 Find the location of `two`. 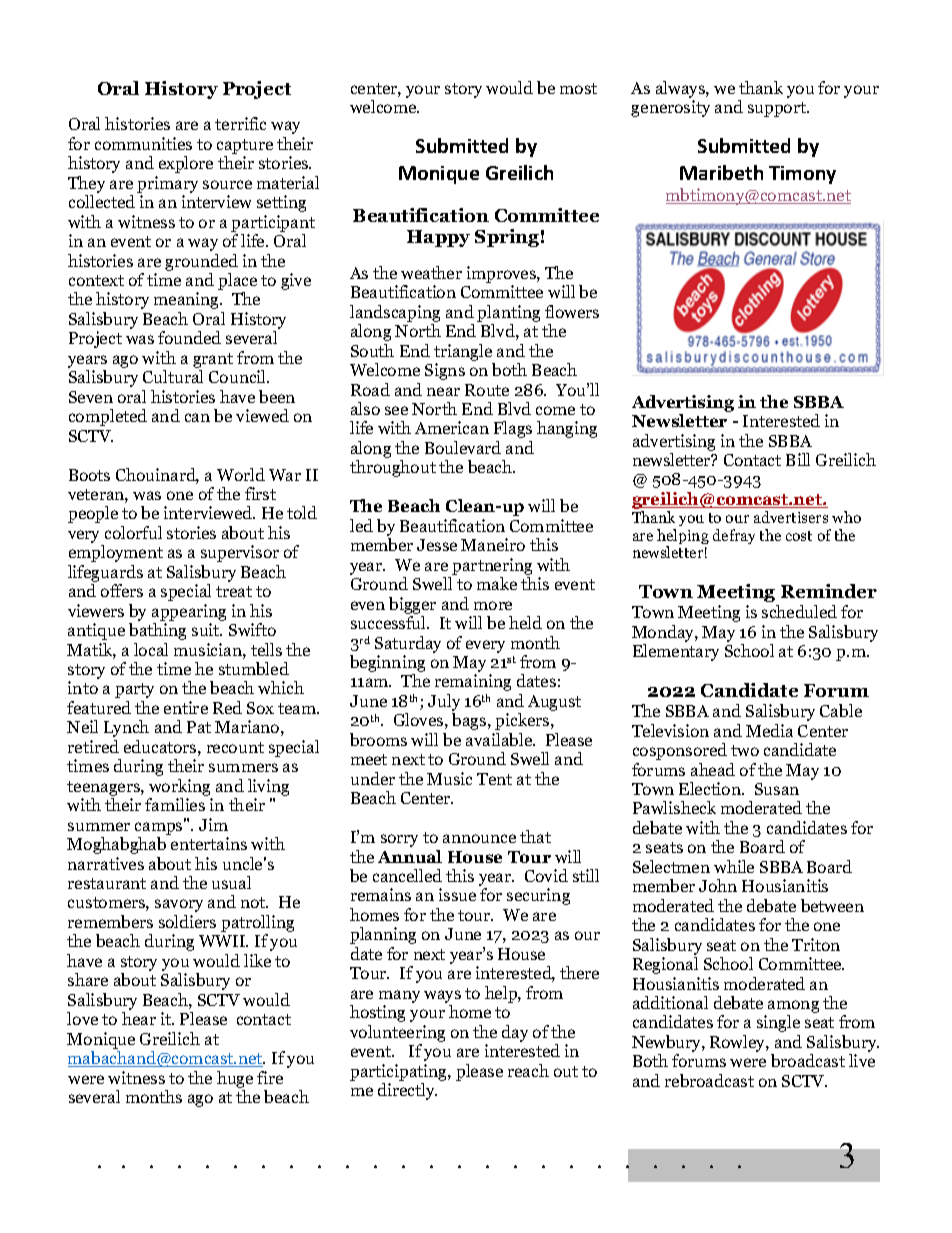

two is located at coordinates (745, 750).
